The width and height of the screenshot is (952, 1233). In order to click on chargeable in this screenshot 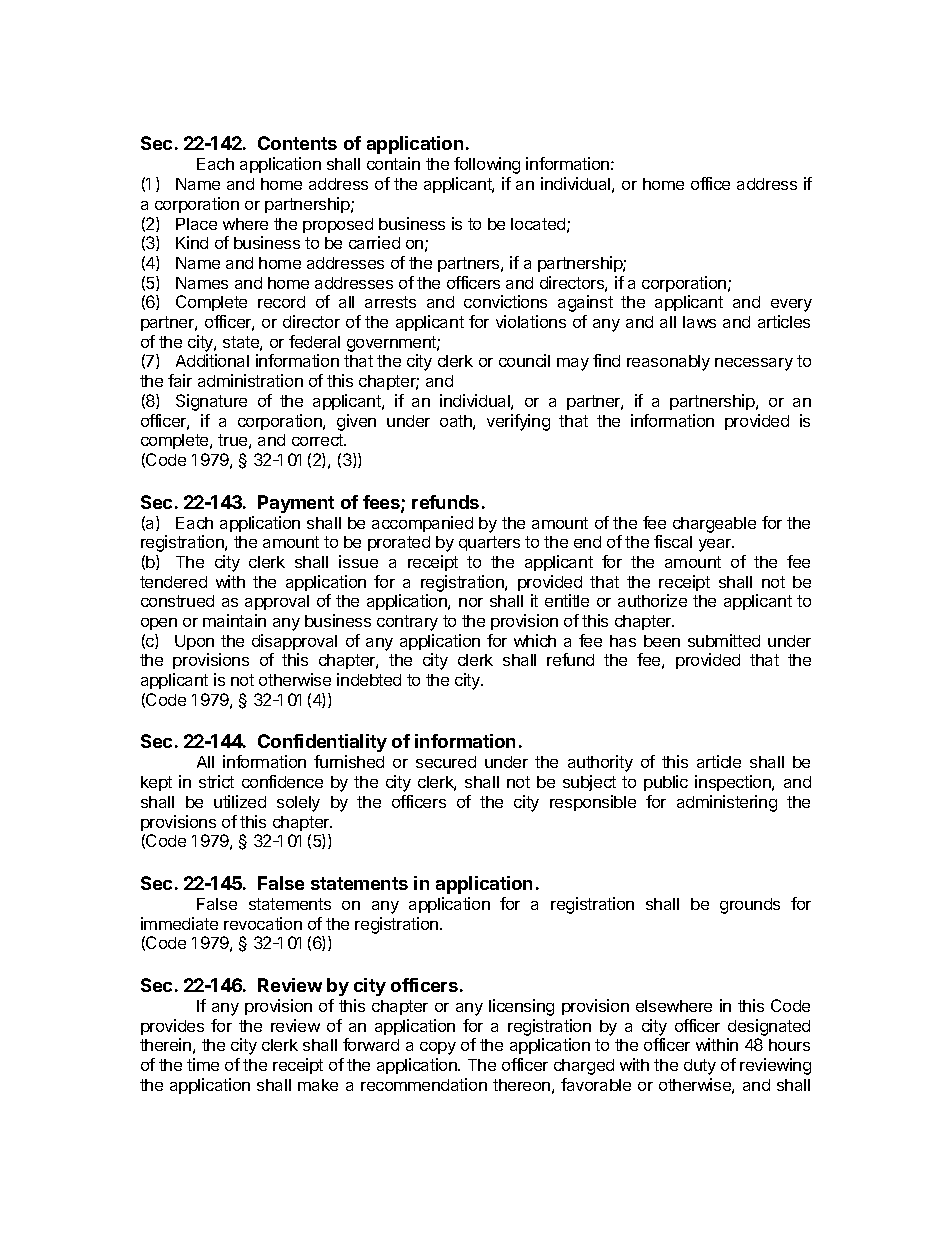, I will do `click(714, 525)`.
